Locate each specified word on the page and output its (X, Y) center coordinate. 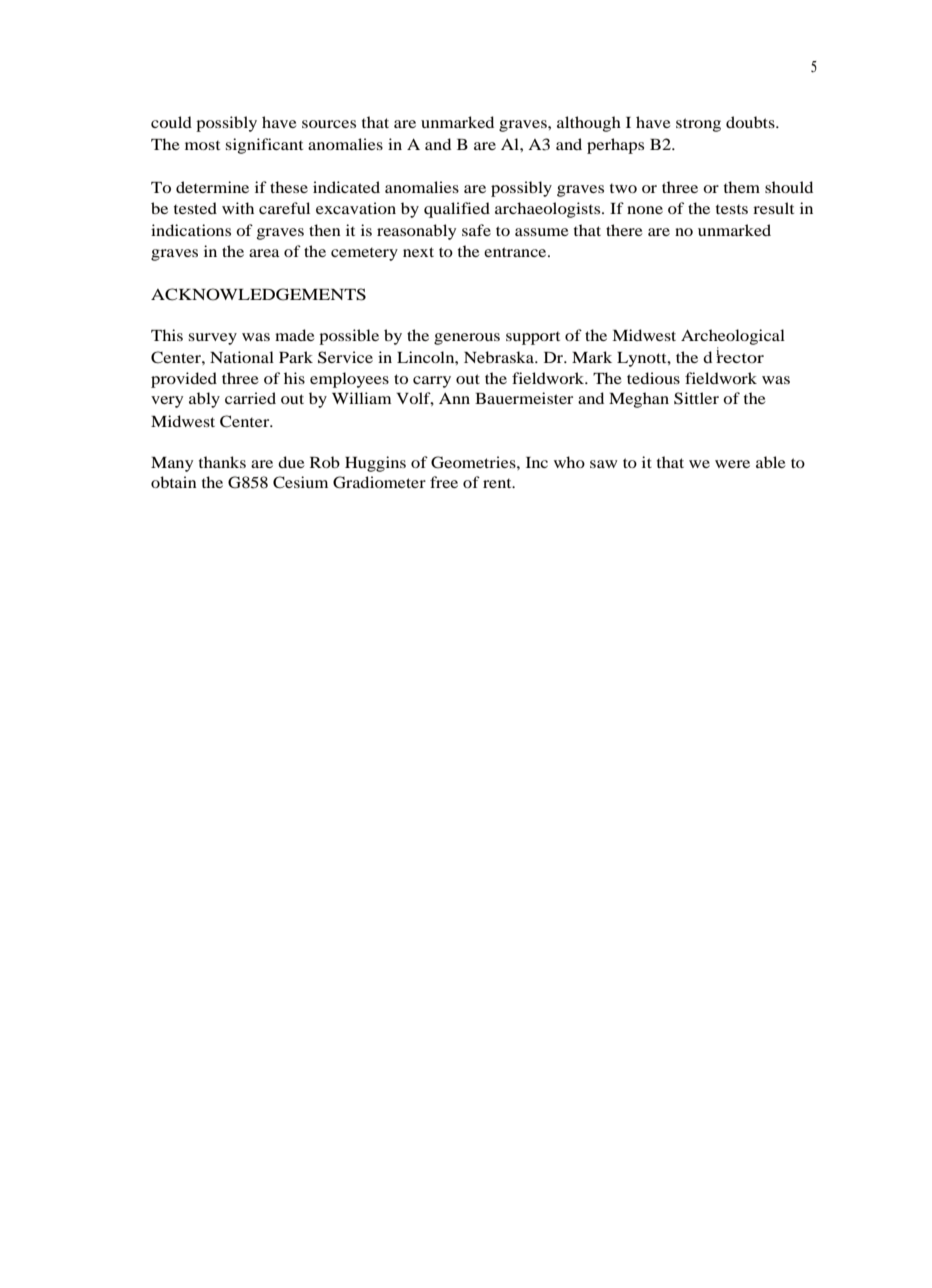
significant (264, 146)
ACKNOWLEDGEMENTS (258, 294)
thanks (222, 462)
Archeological (733, 337)
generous (467, 339)
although (589, 124)
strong (698, 125)
